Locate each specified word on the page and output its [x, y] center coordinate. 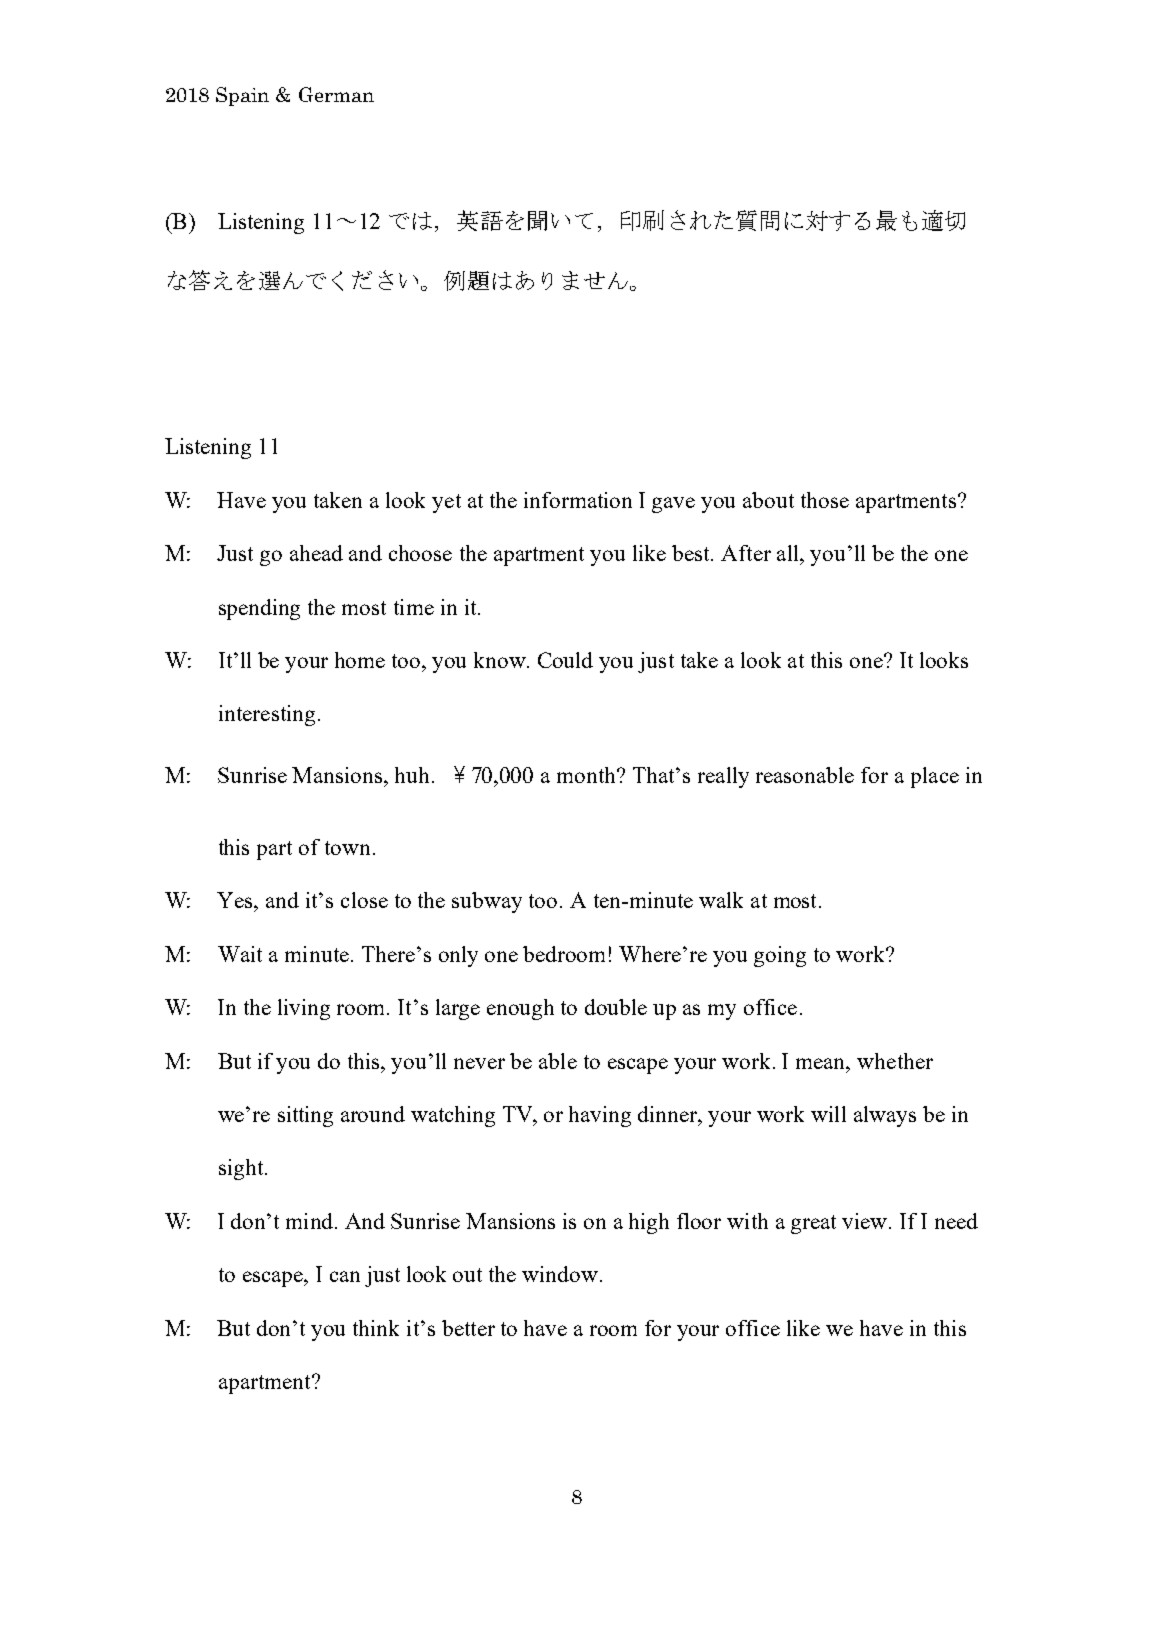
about [768, 500]
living [304, 1009]
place [935, 777]
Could [565, 660]
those [825, 500]
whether [895, 1061]
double [616, 1007]
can [345, 1276]
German [336, 94]
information [578, 500]
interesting [267, 715]
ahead [316, 553]
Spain [242, 96]
